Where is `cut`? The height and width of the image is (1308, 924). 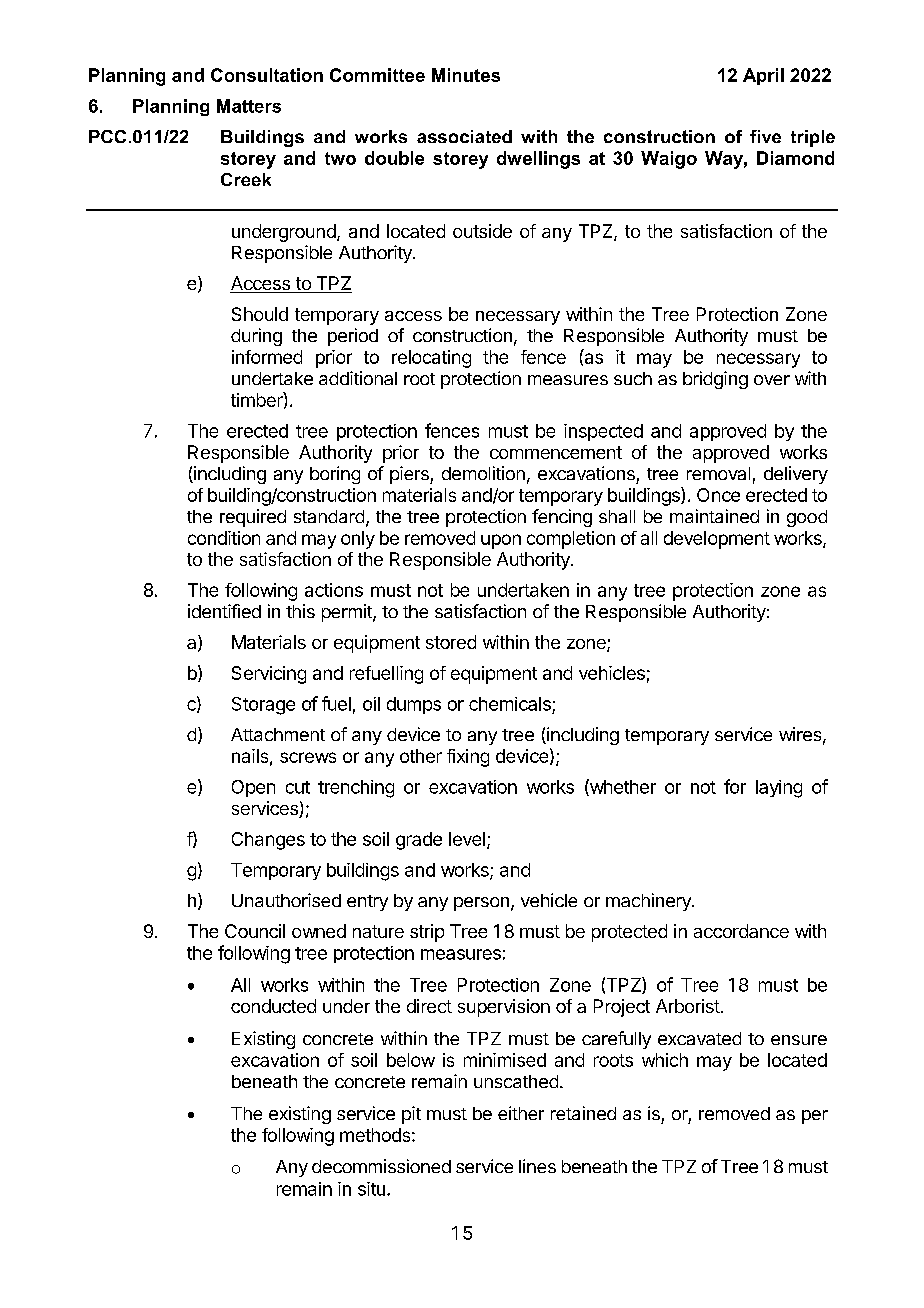 cut is located at coordinates (298, 787).
